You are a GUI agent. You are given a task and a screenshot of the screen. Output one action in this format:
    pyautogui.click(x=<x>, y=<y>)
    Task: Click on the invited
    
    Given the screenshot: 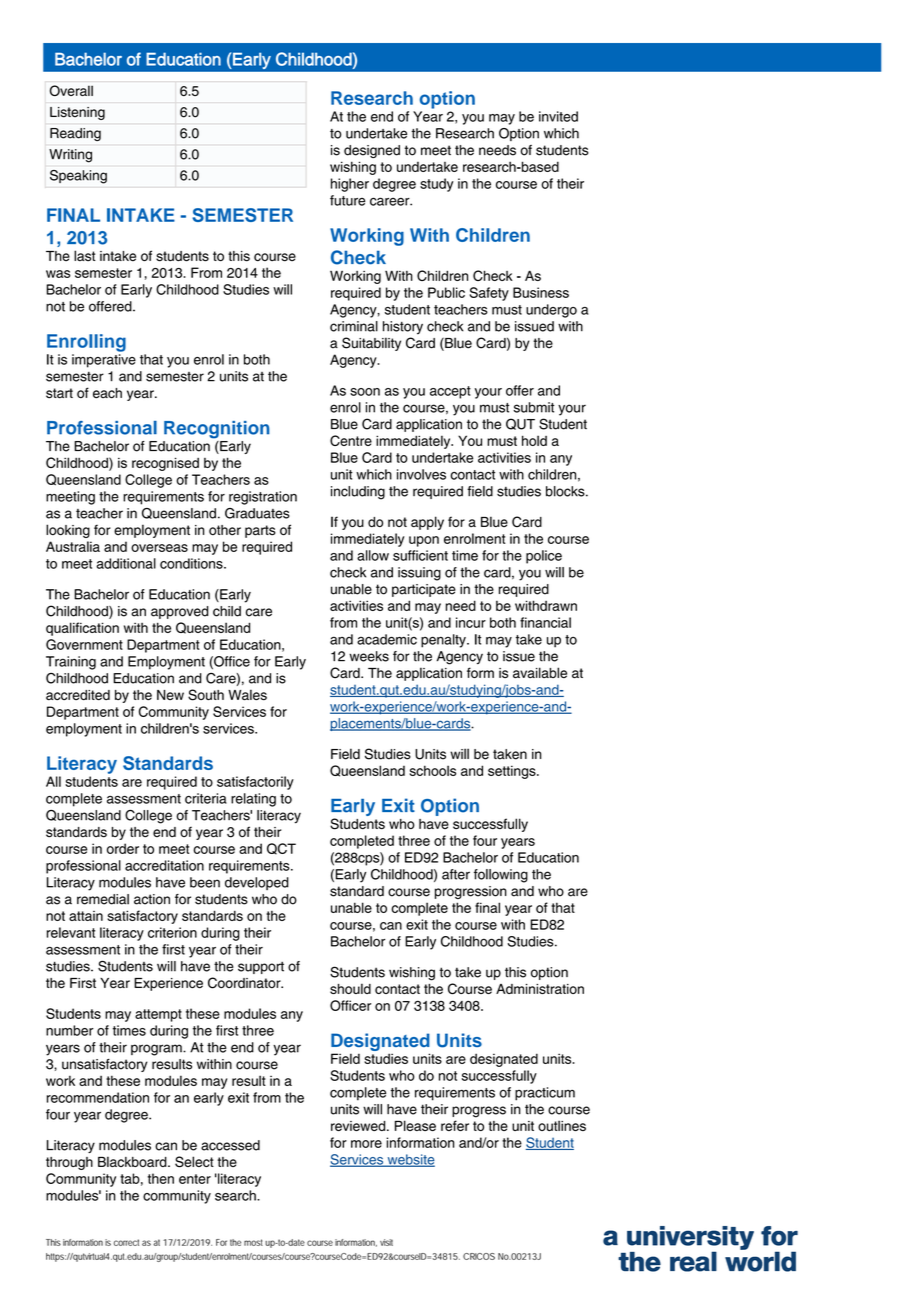 What is the action you would take?
    pyautogui.click(x=558, y=116)
